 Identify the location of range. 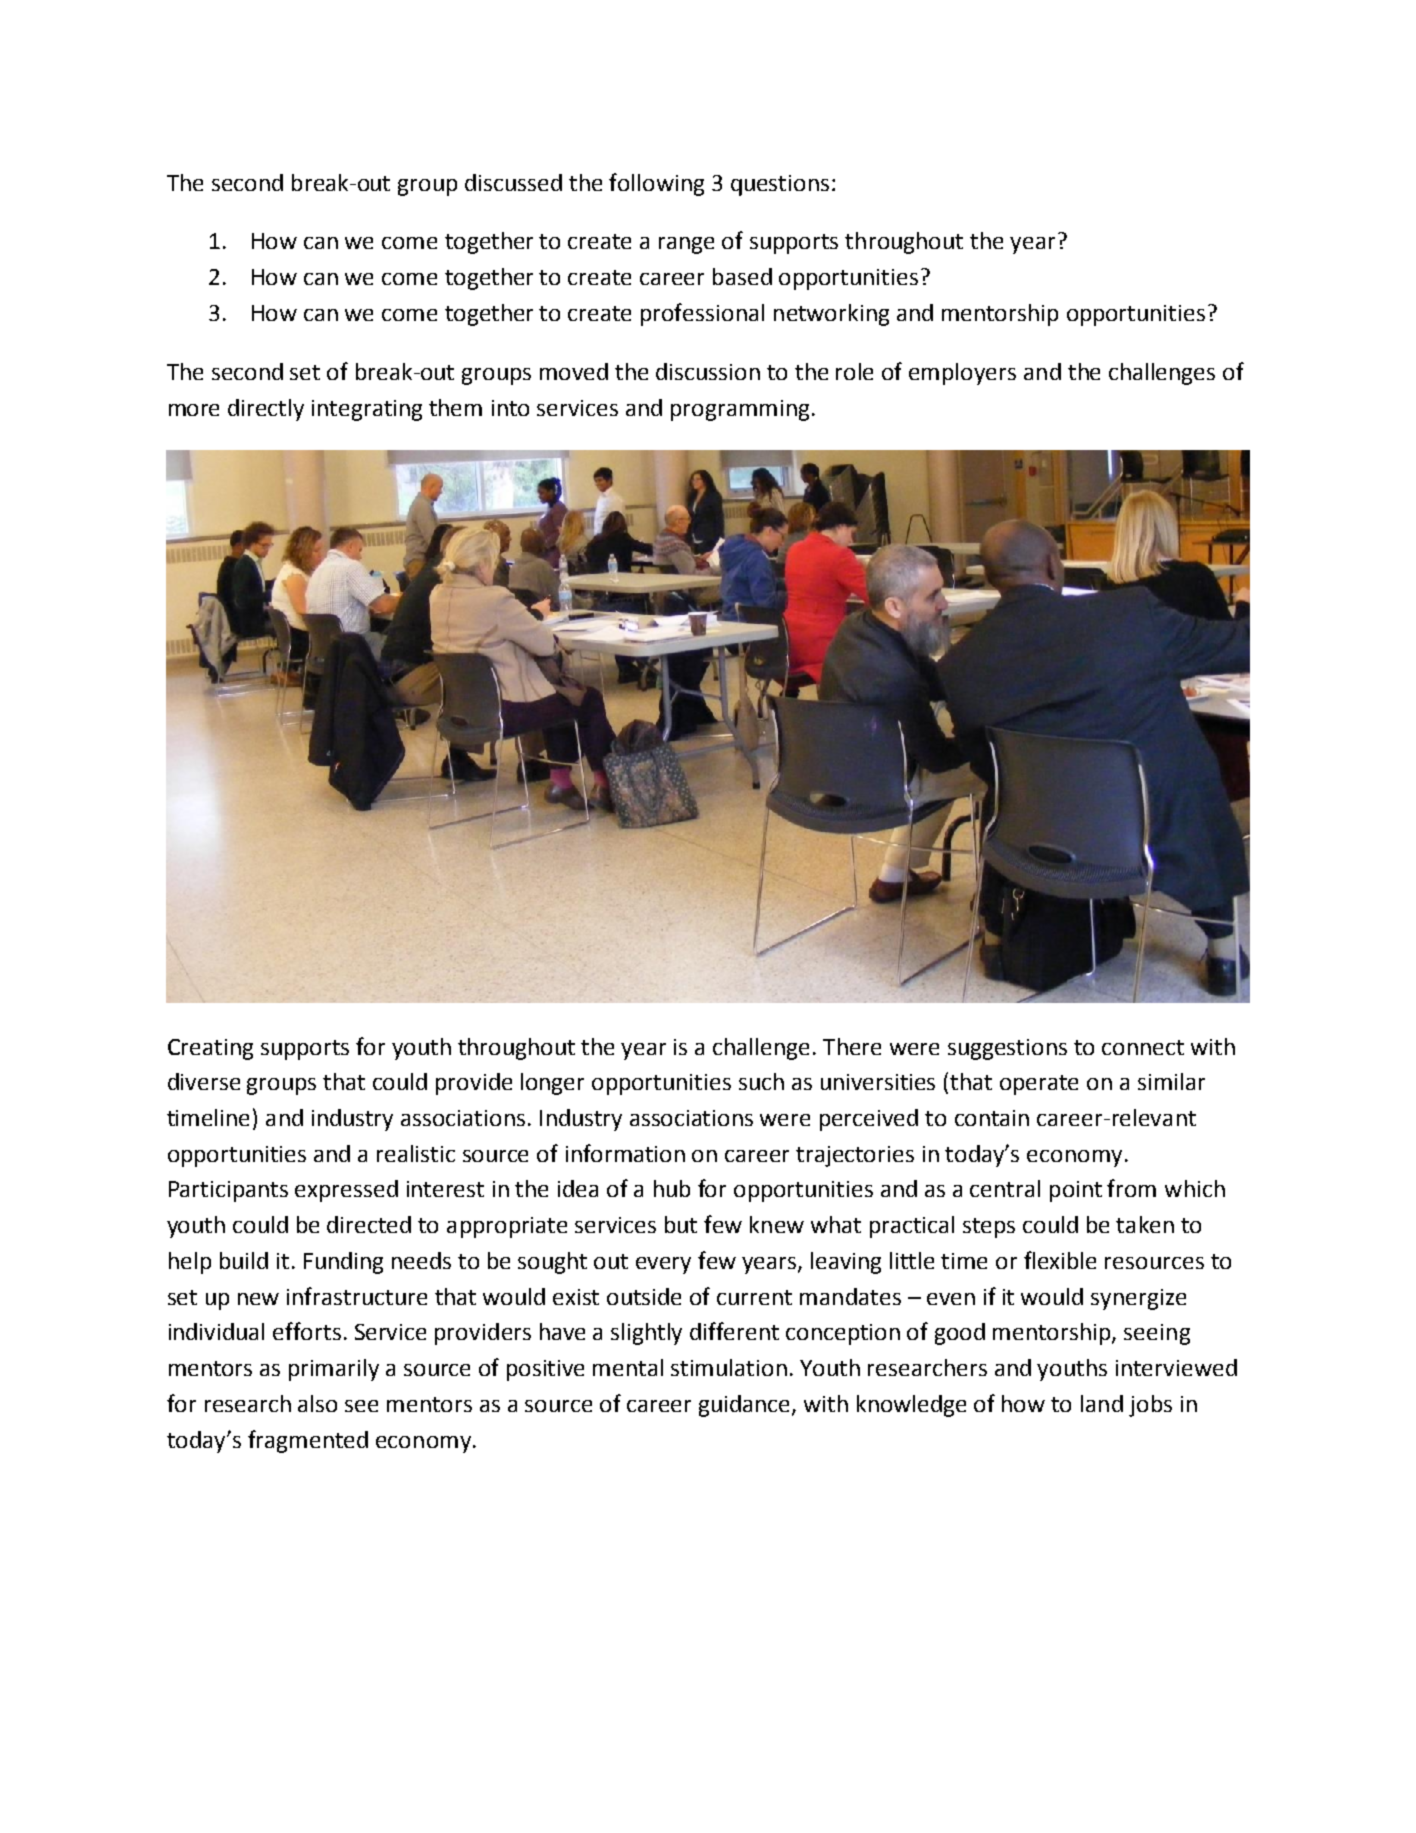
(686, 245).
